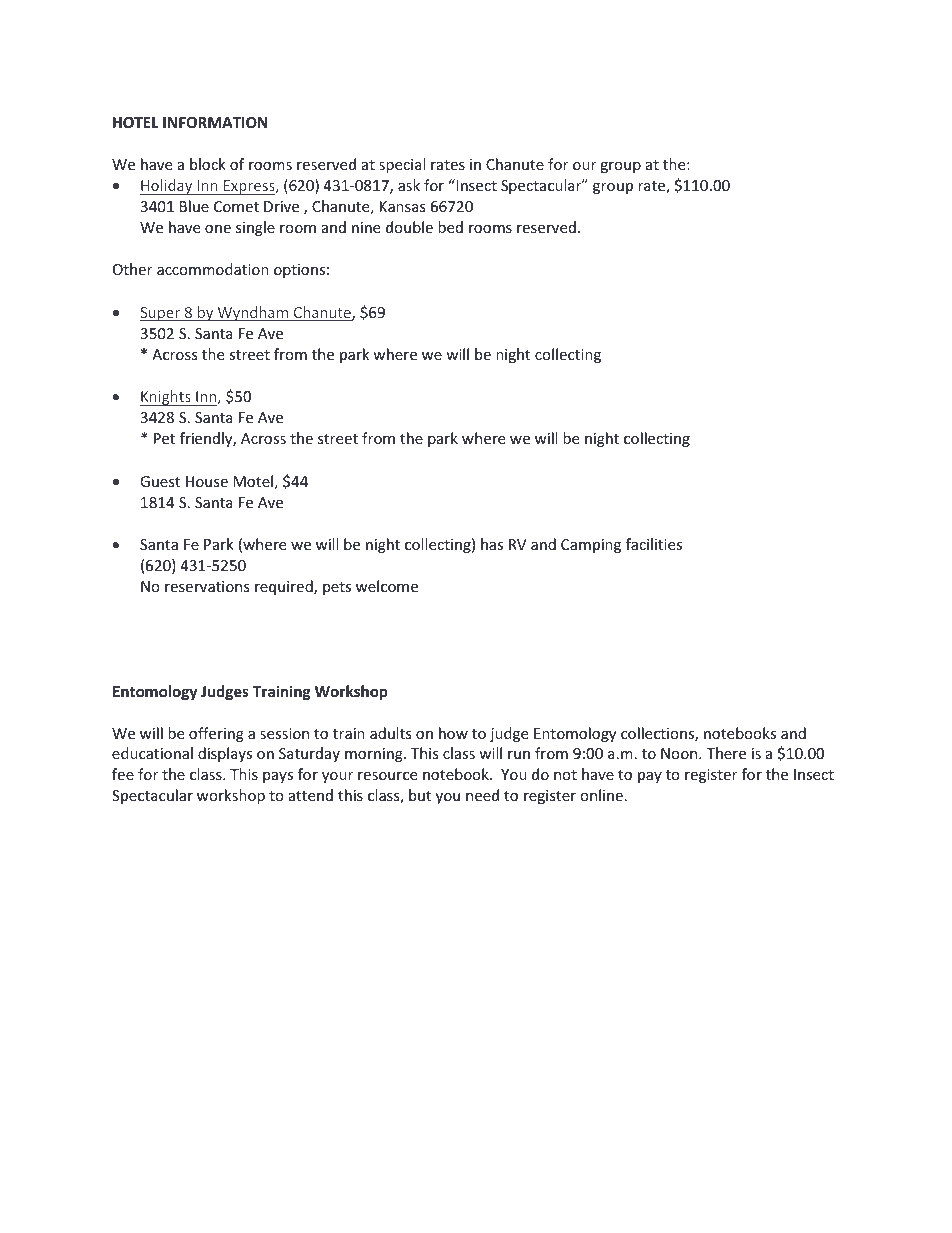 This screenshot has height=1233, width=952. What do you see at coordinates (420, 795) in the screenshot?
I see `but` at bounding box center [420, 795].
